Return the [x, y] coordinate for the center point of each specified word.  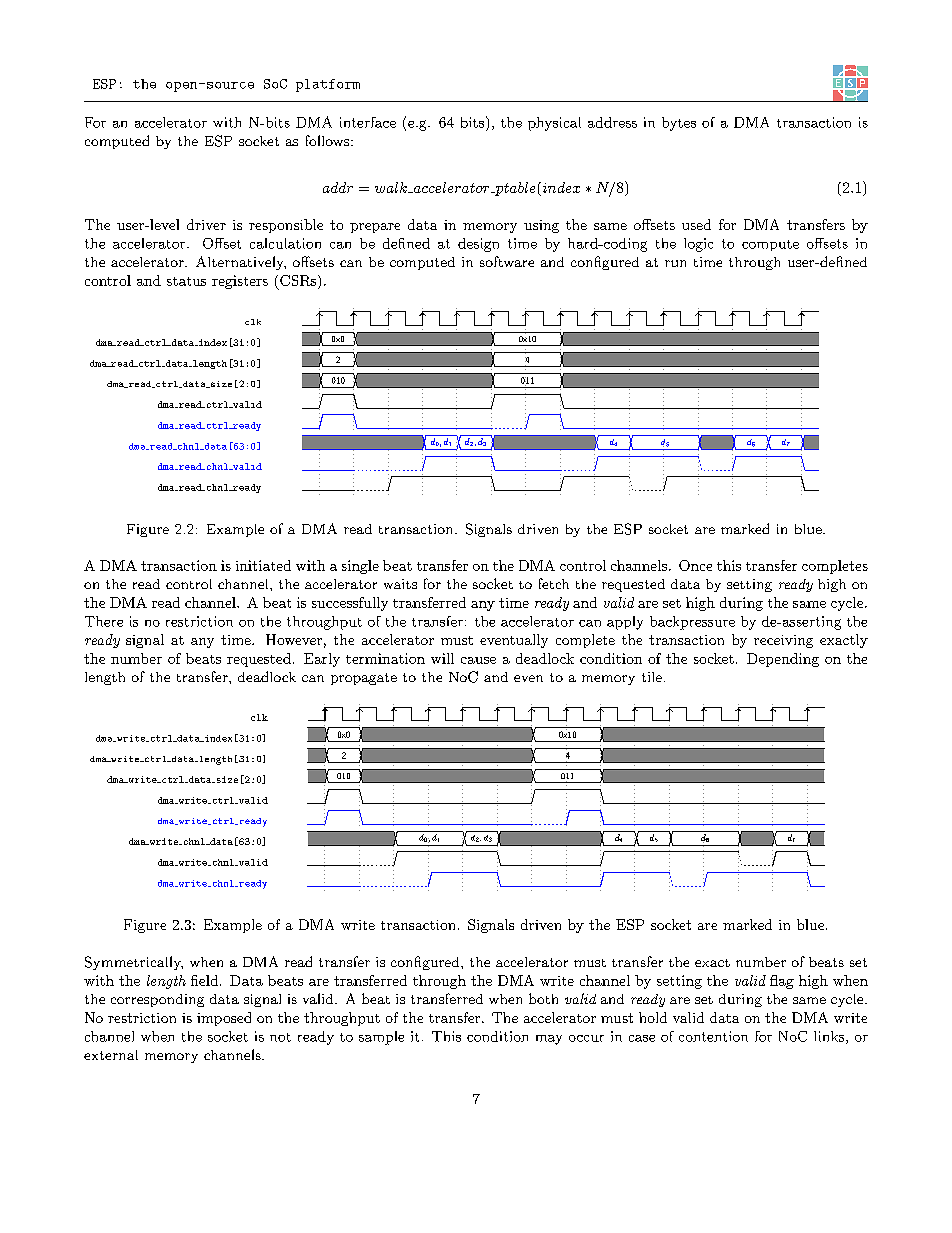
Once [695, 565]
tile [652, 677]
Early [322, 660]
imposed [224, 1019]
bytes [679, 124]
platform [328, 85]
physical [554, 124]
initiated [263, 565]
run [675, 263]
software [507, 261]
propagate [364, 679]
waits [400, 584]
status [186, 281]
